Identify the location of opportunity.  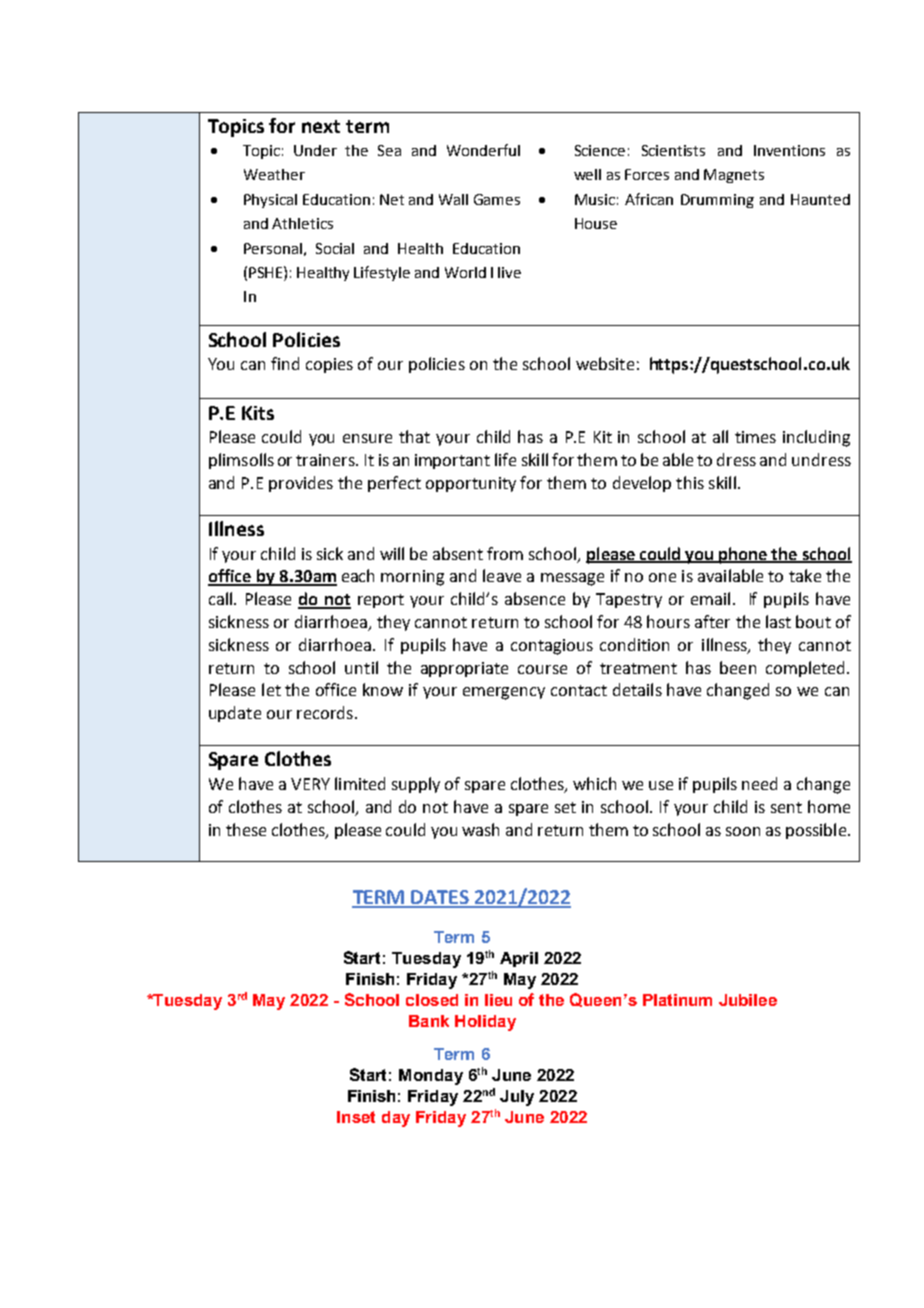
(471, 484).
